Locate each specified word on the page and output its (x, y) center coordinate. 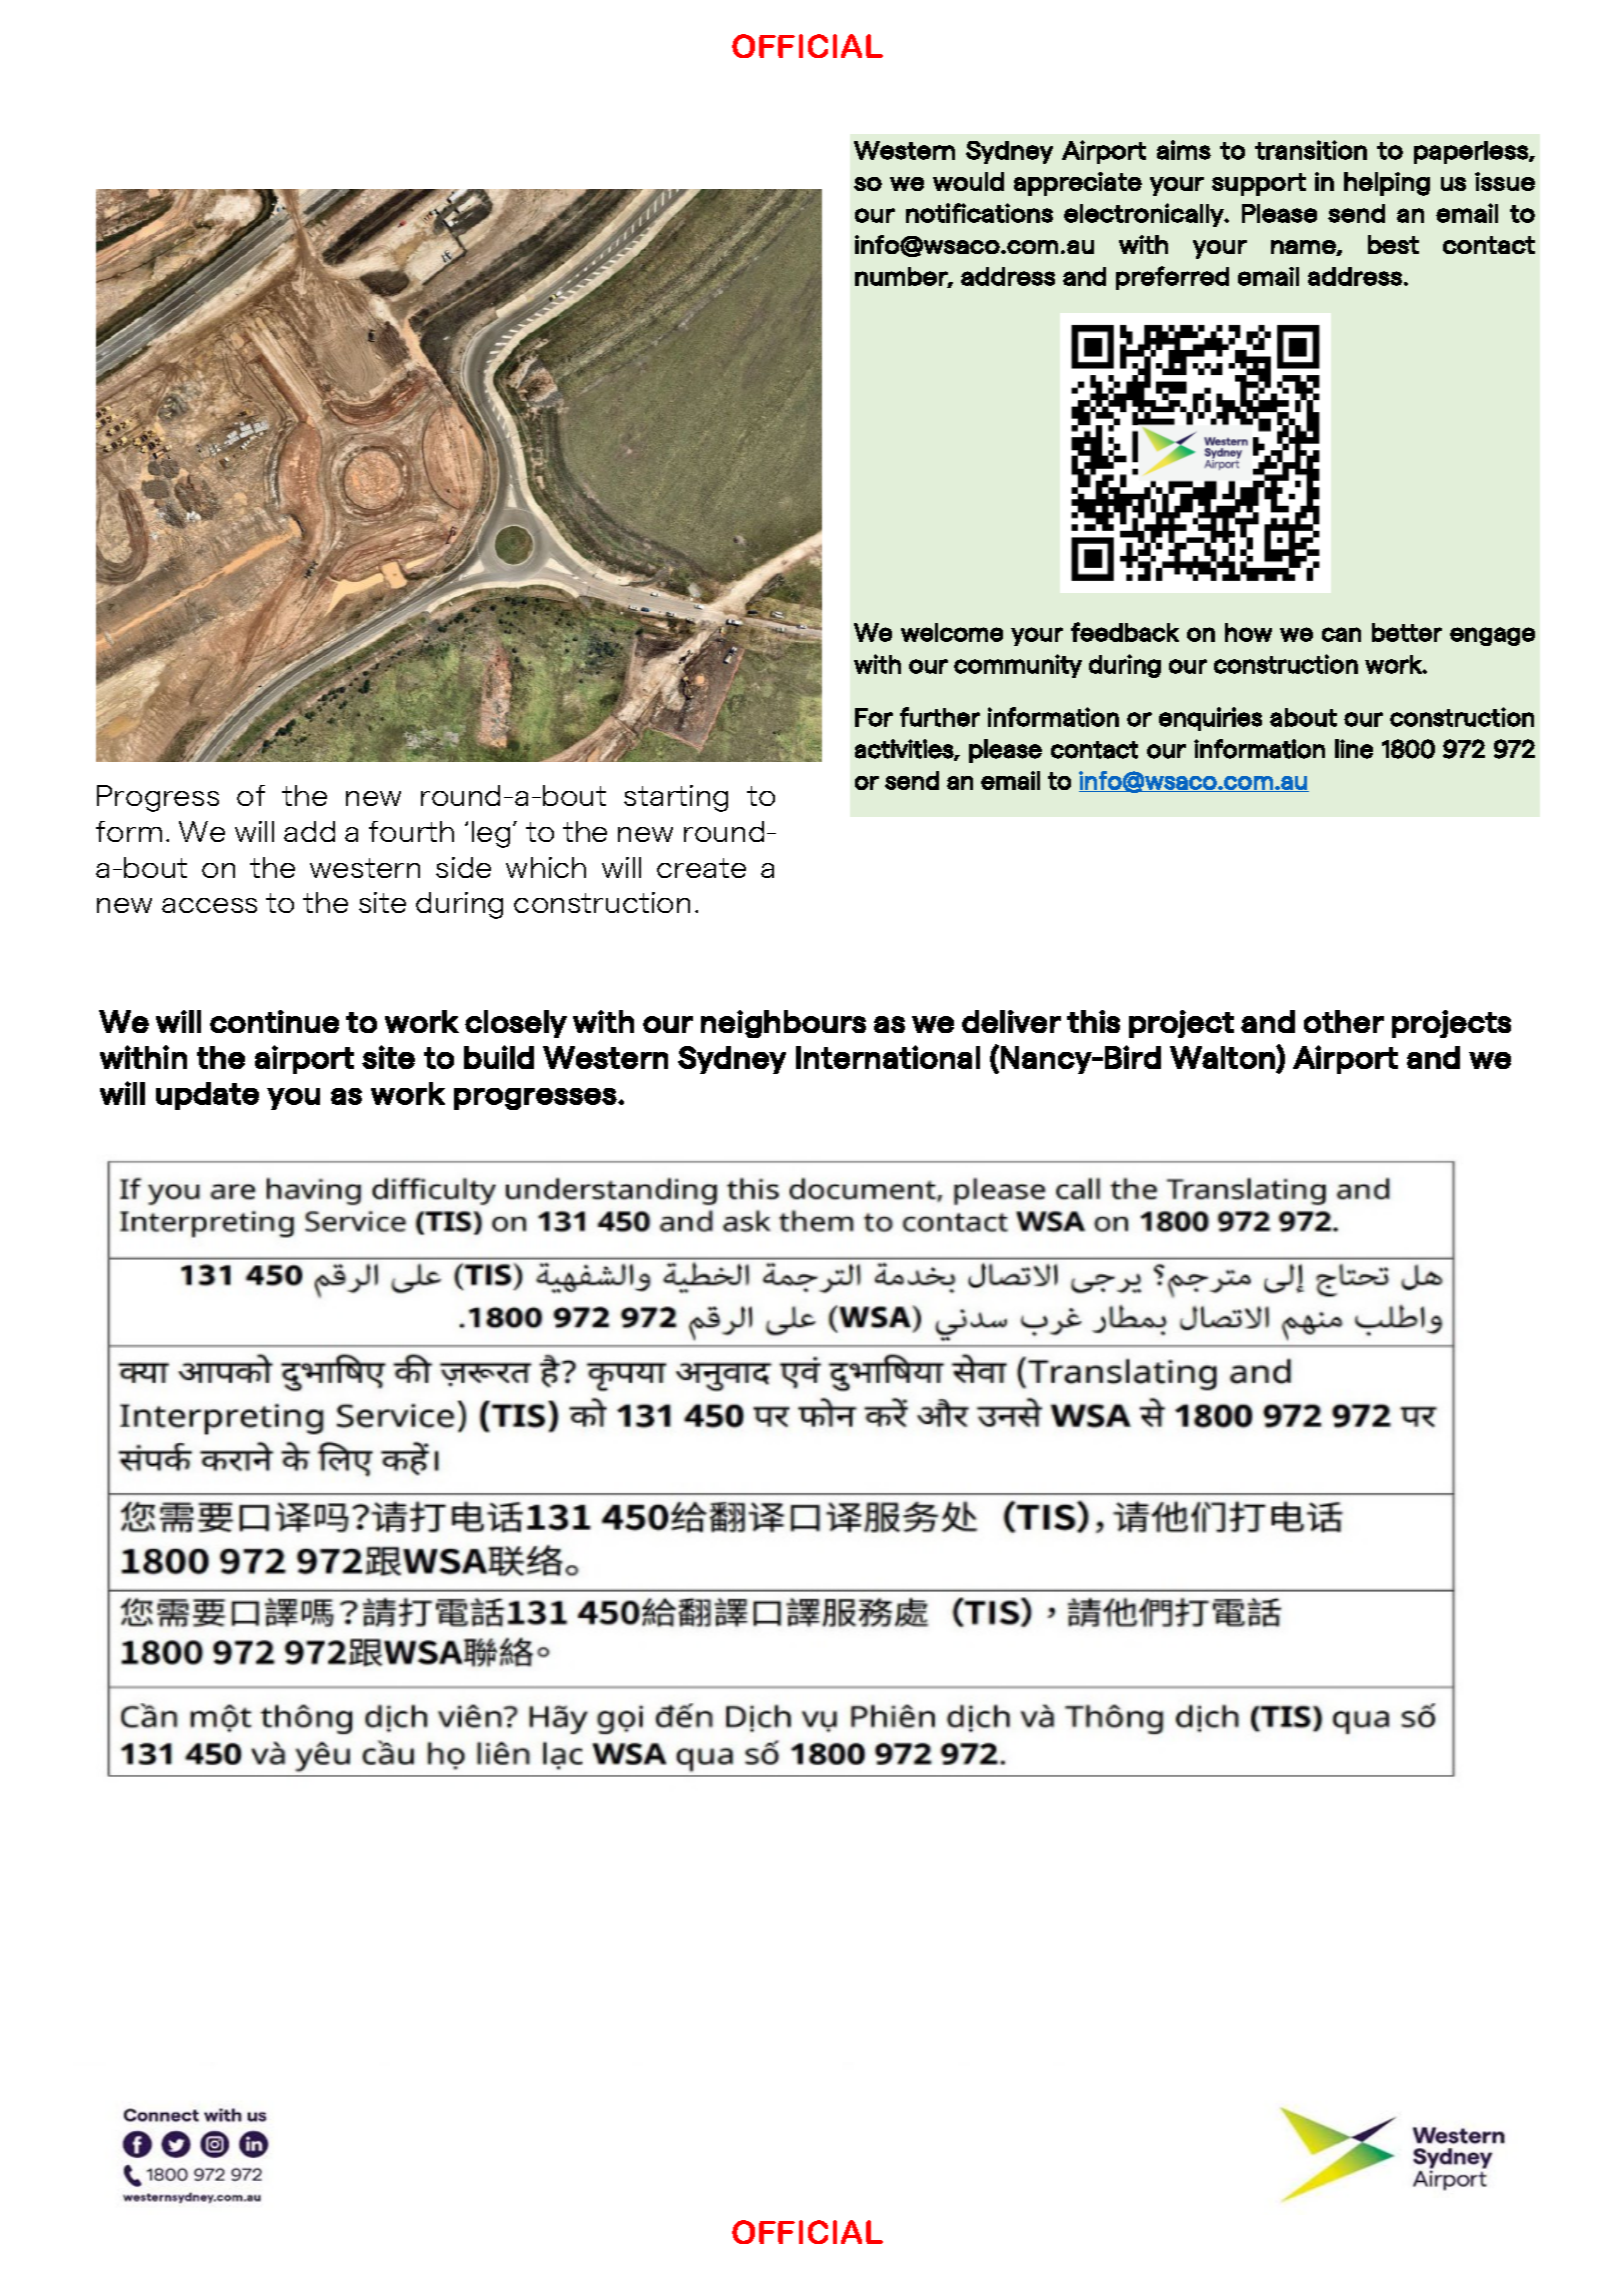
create (701, 868)
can (1341, 634)
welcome (952, 632)
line (1354, 749)
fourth (411, 831)
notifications (979, 213)
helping (1387, 184)
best (1393, 244)
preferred (1172, 278)
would (968, 181)
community (1018, 666)
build (499, 1057)
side (463, 867)
